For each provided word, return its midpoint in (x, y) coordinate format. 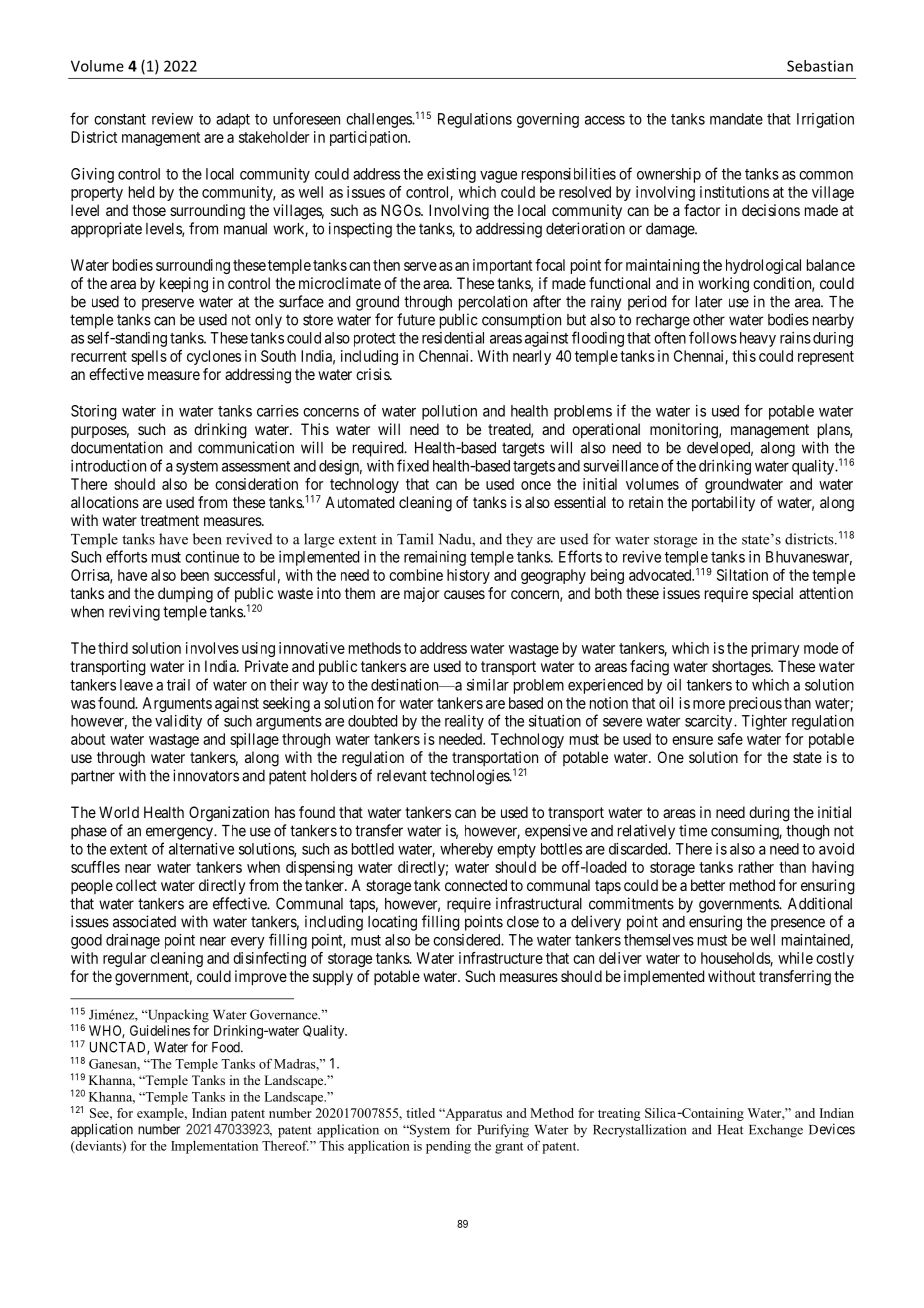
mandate (736, 119)
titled (420, 1113)
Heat (730, 1130)
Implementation (214, 1147)
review (172, 119)
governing (548, 120)
